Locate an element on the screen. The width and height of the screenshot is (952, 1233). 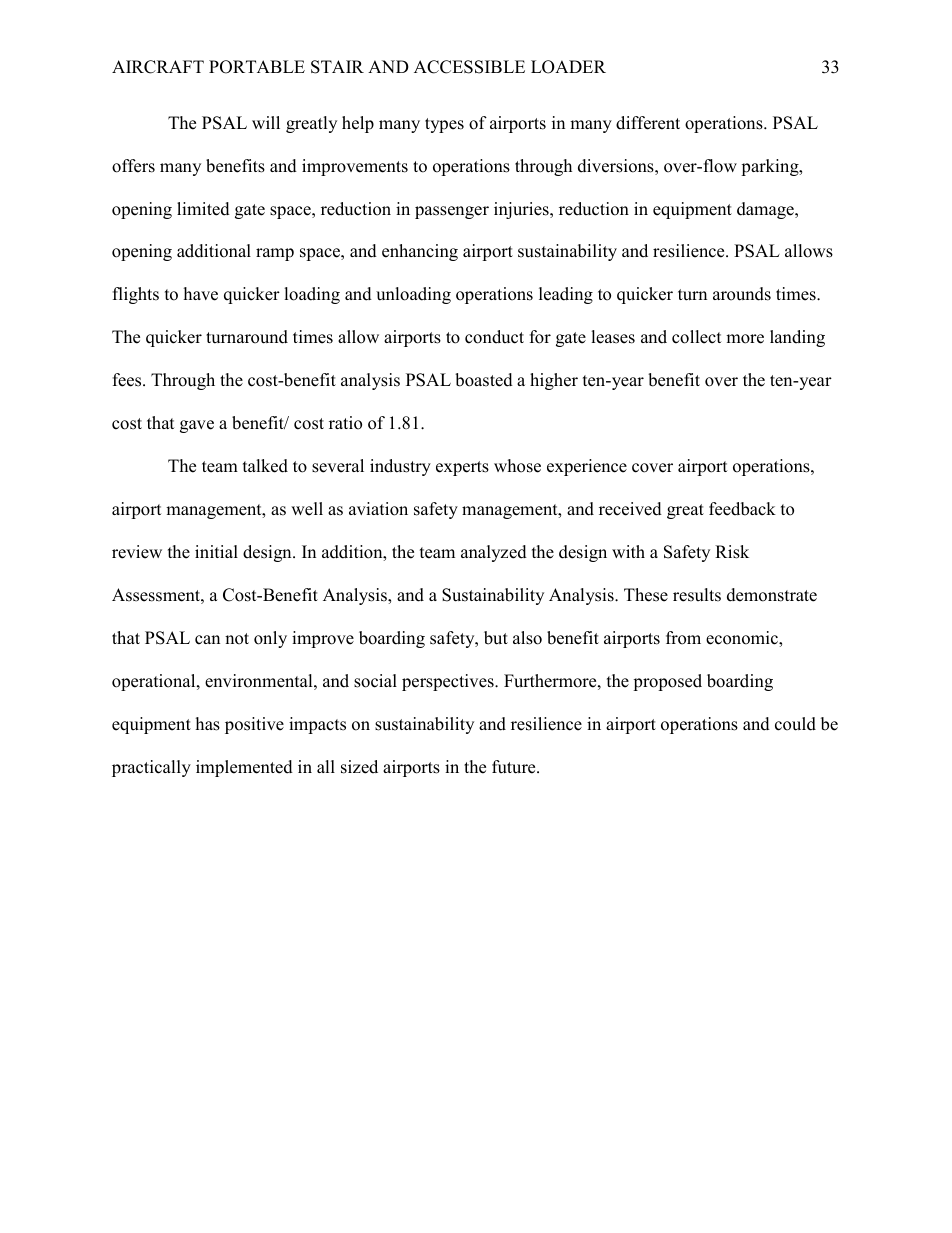
have is located at coordinates (201, 294).
